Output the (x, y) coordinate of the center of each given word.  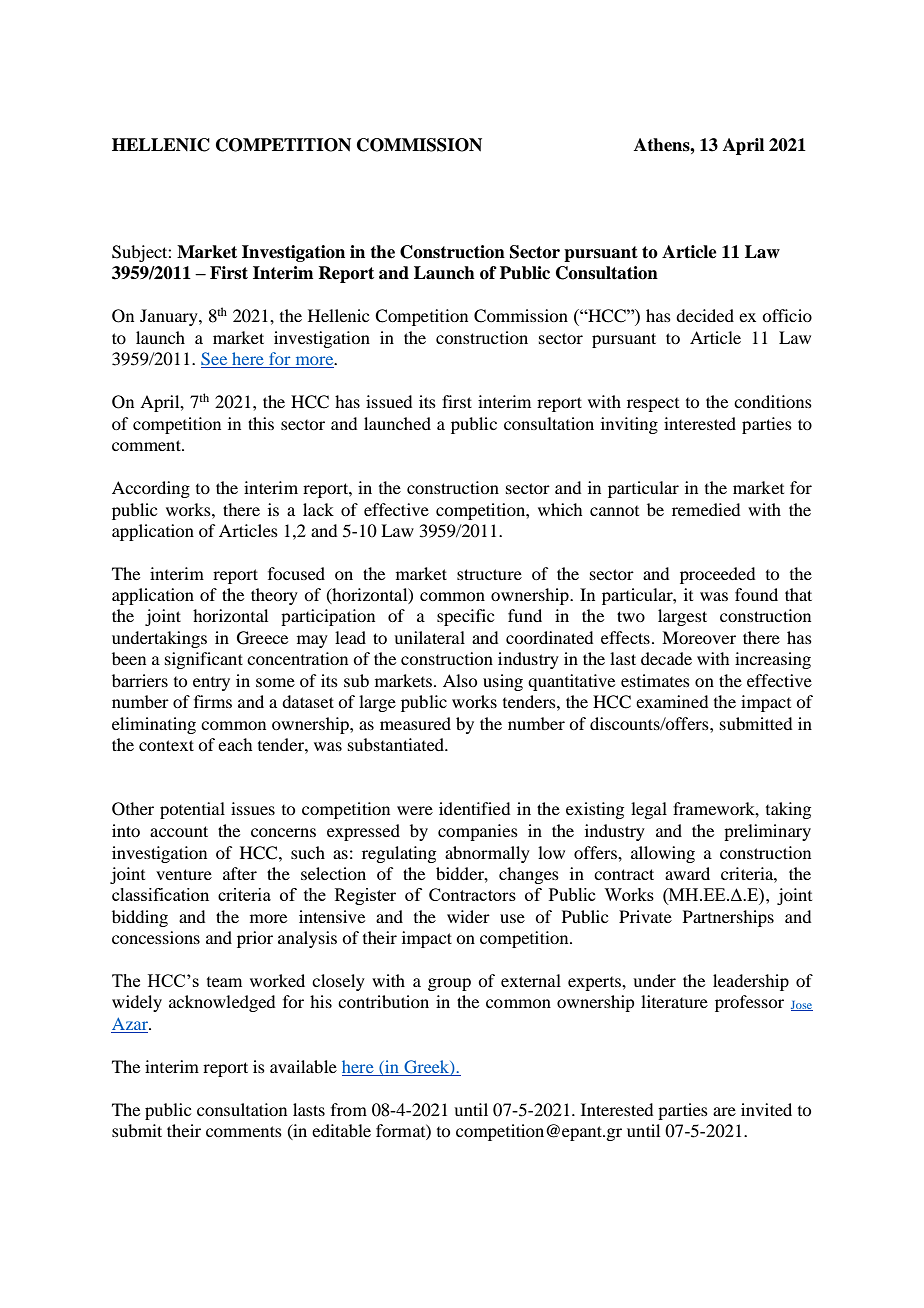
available (303, 1066)
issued (389, 401)
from (349, 1109)
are (724, 1111)
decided (705, 315)
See (215, 360)
